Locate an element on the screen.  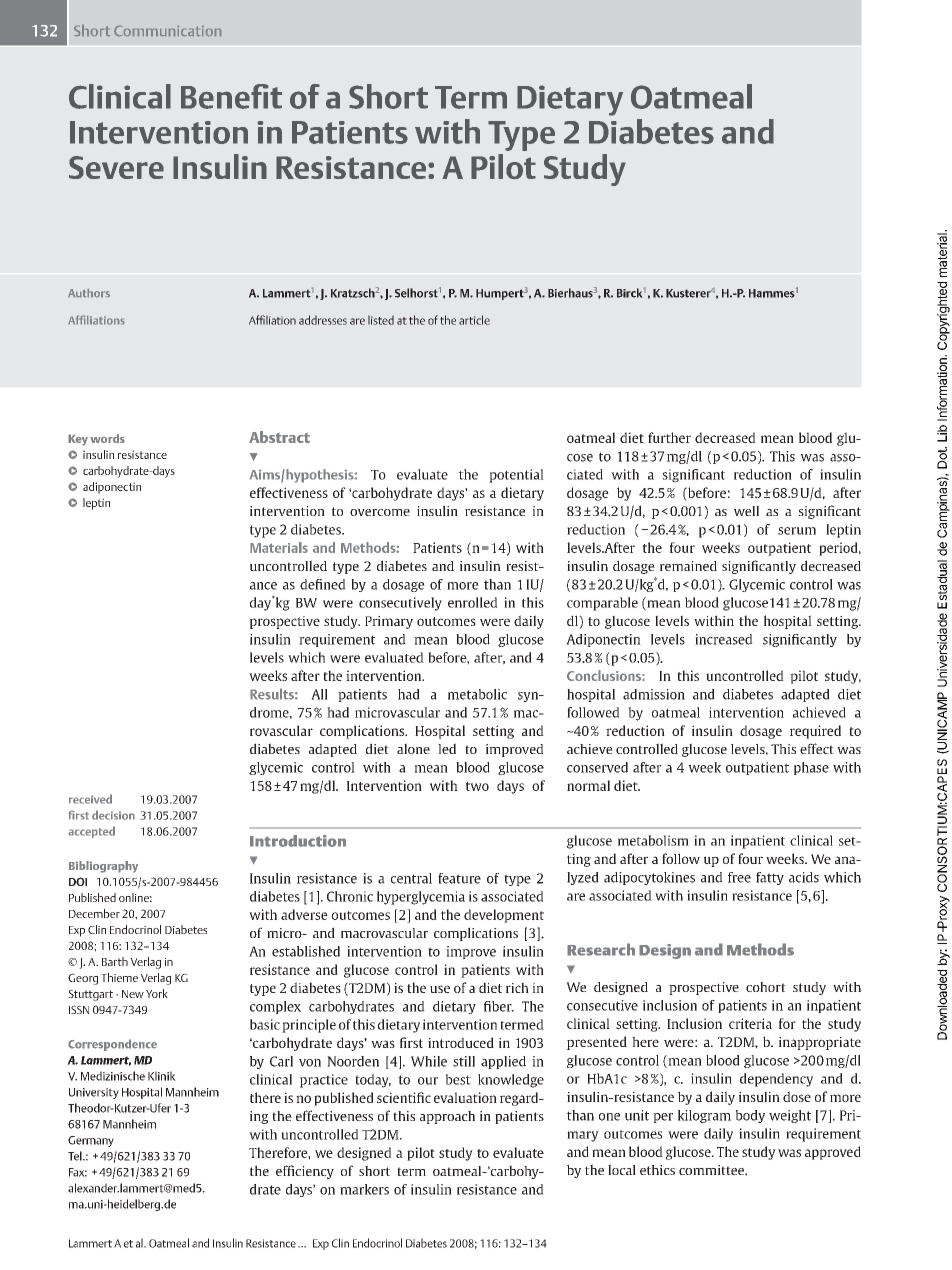
Germany is located at coordinates (91, 1141).
